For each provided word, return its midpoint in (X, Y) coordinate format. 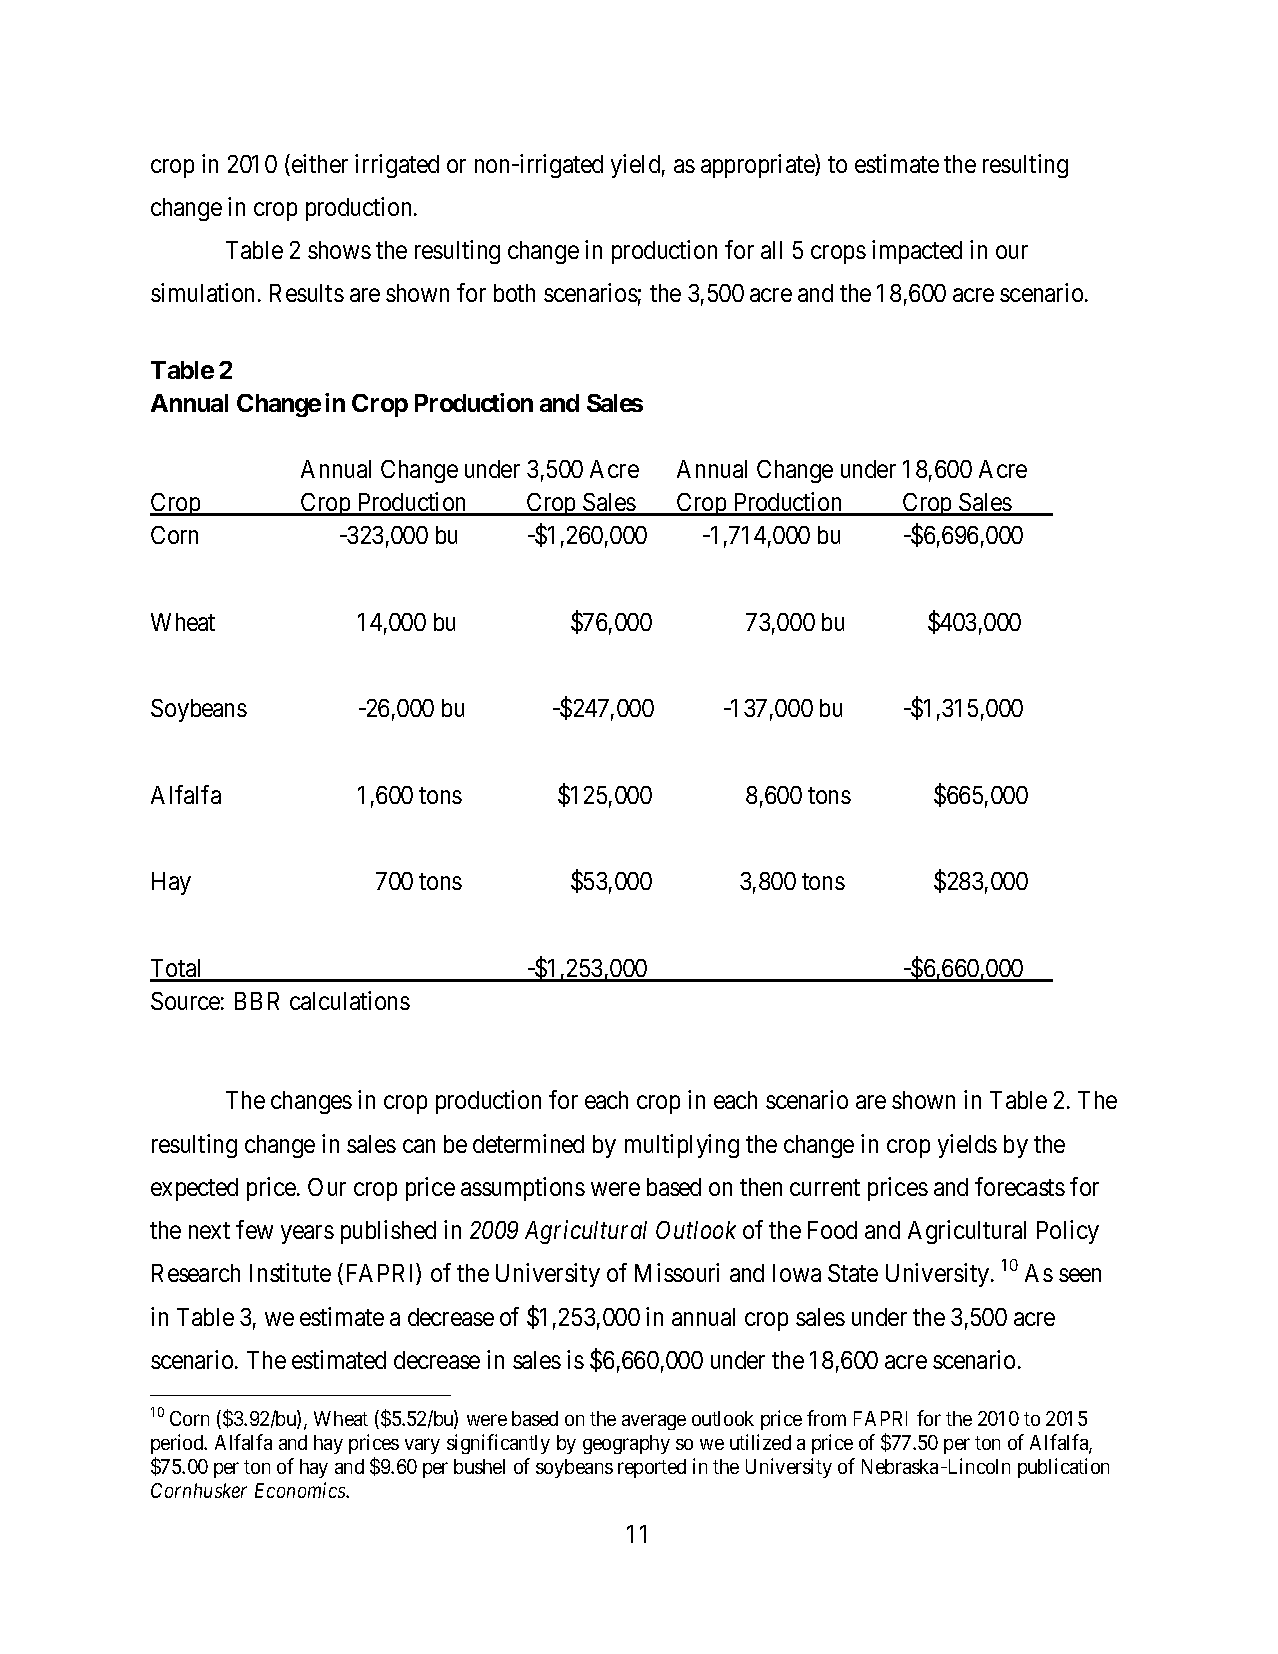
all (771, 250)
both (514, 293)
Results (307, 293)
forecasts (1020, 1186)
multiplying (682, 1146)
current (825, 1187)
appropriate (758, 166)
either (320, 163)
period (178, 1446)
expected (194, 1189)
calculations (350, 1000)
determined (528, 1143)
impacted (917, 252)
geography (626, 1444)
